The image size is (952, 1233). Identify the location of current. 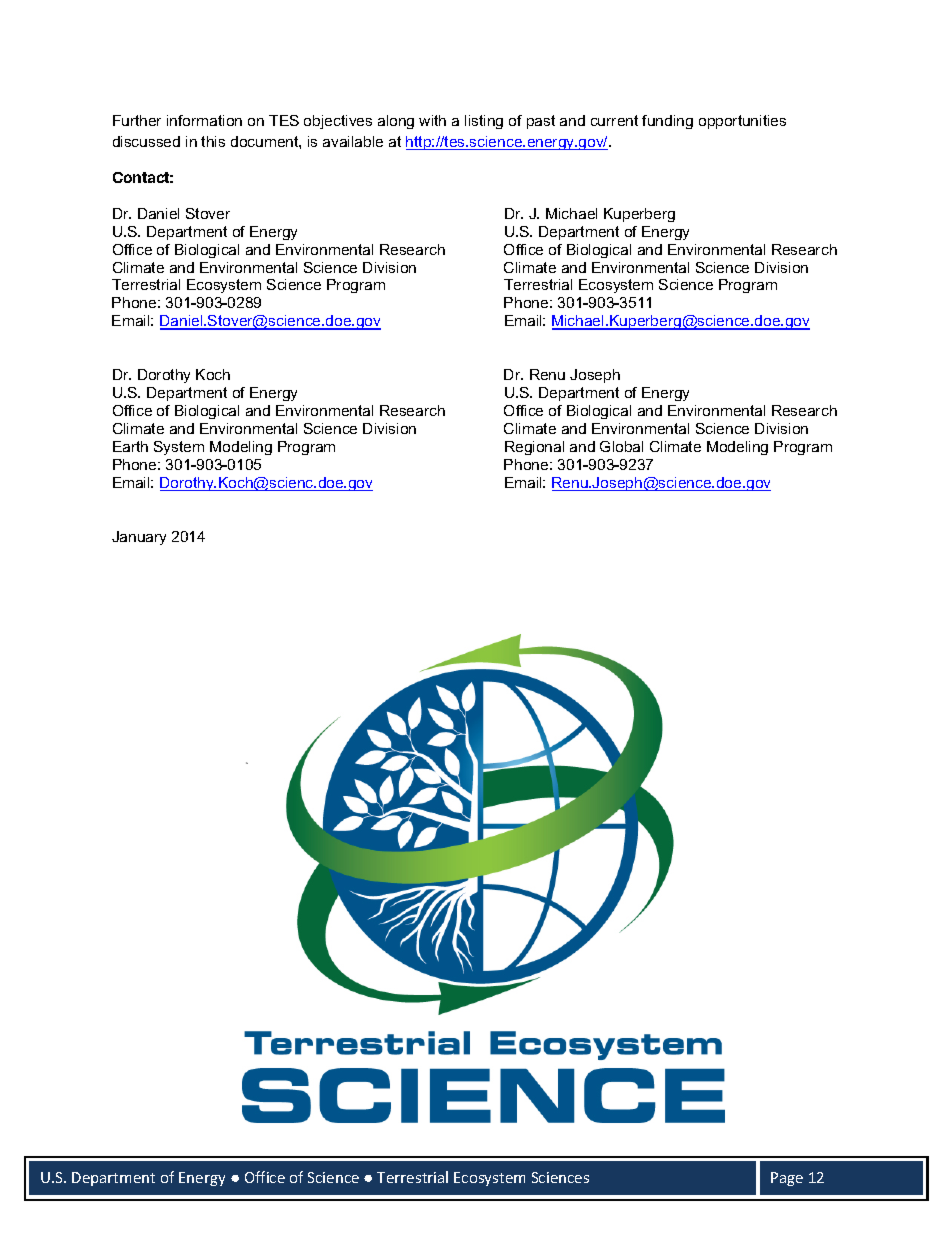
(614, 120).
